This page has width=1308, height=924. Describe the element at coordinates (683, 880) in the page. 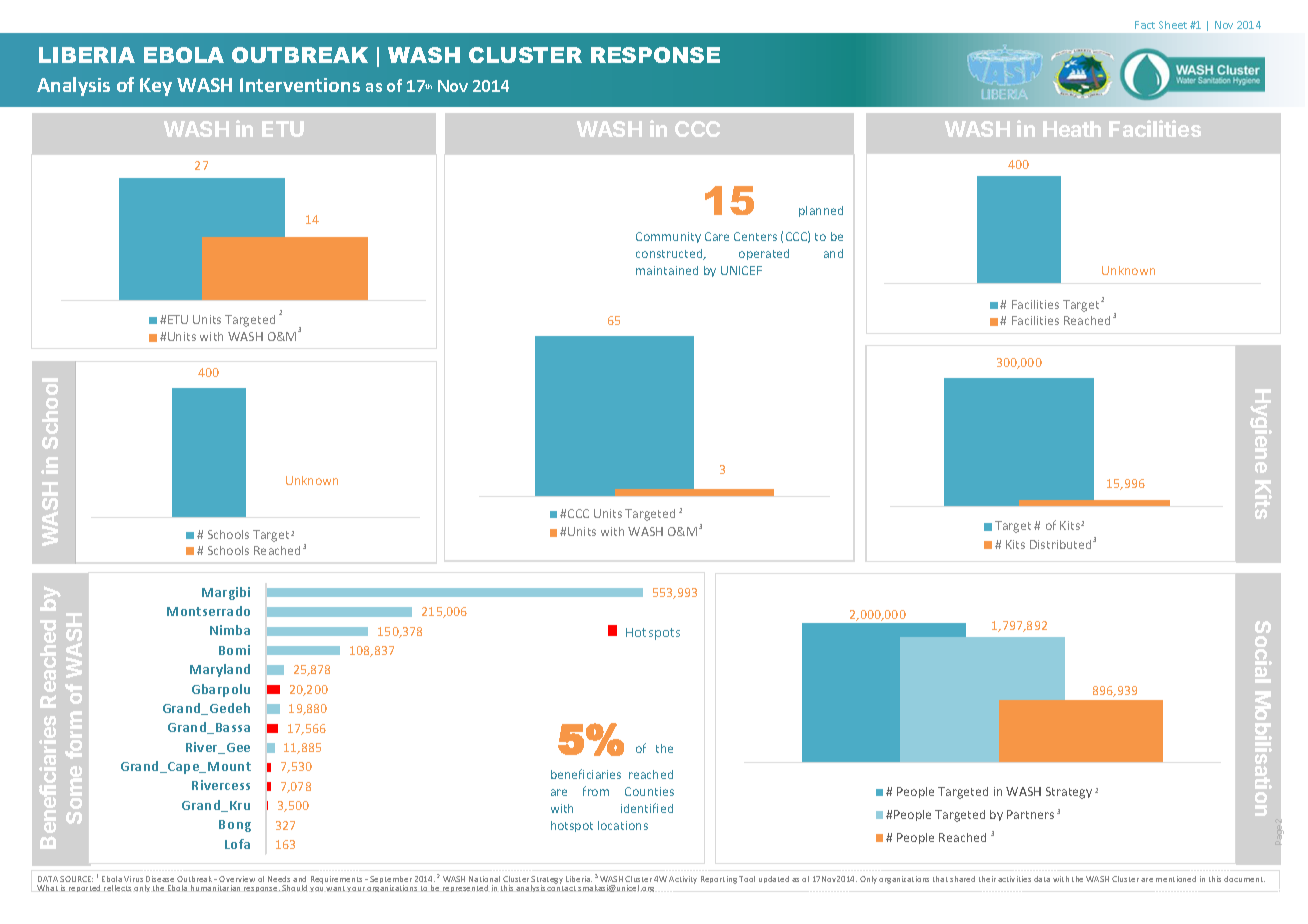

I see `Activity` at that location.
